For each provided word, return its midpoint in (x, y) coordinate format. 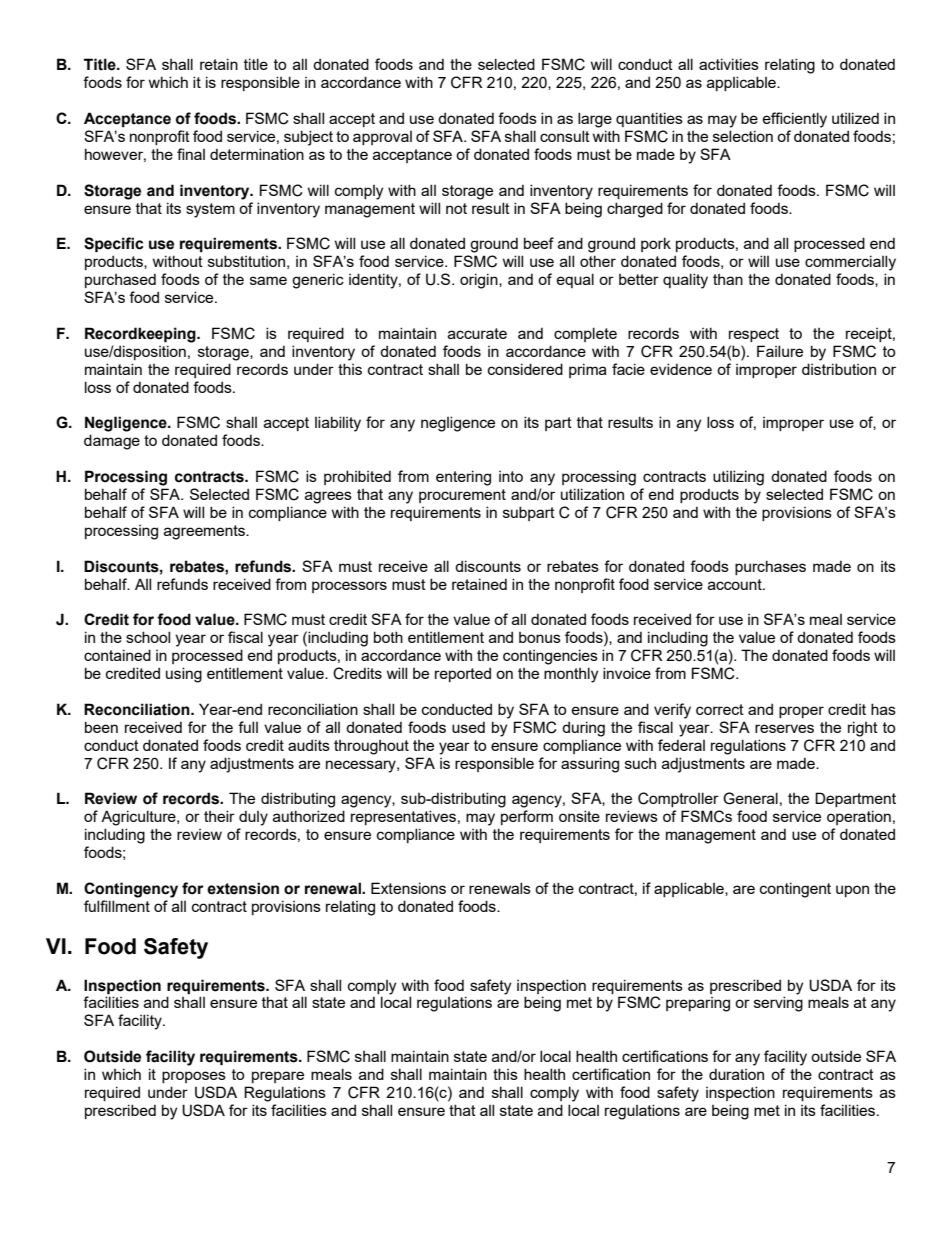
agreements (206, 532)
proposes (194, 1077)
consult (565, 136)
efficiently (795, 120)
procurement (462, 496)
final (191, 154)
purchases (770, 567)
